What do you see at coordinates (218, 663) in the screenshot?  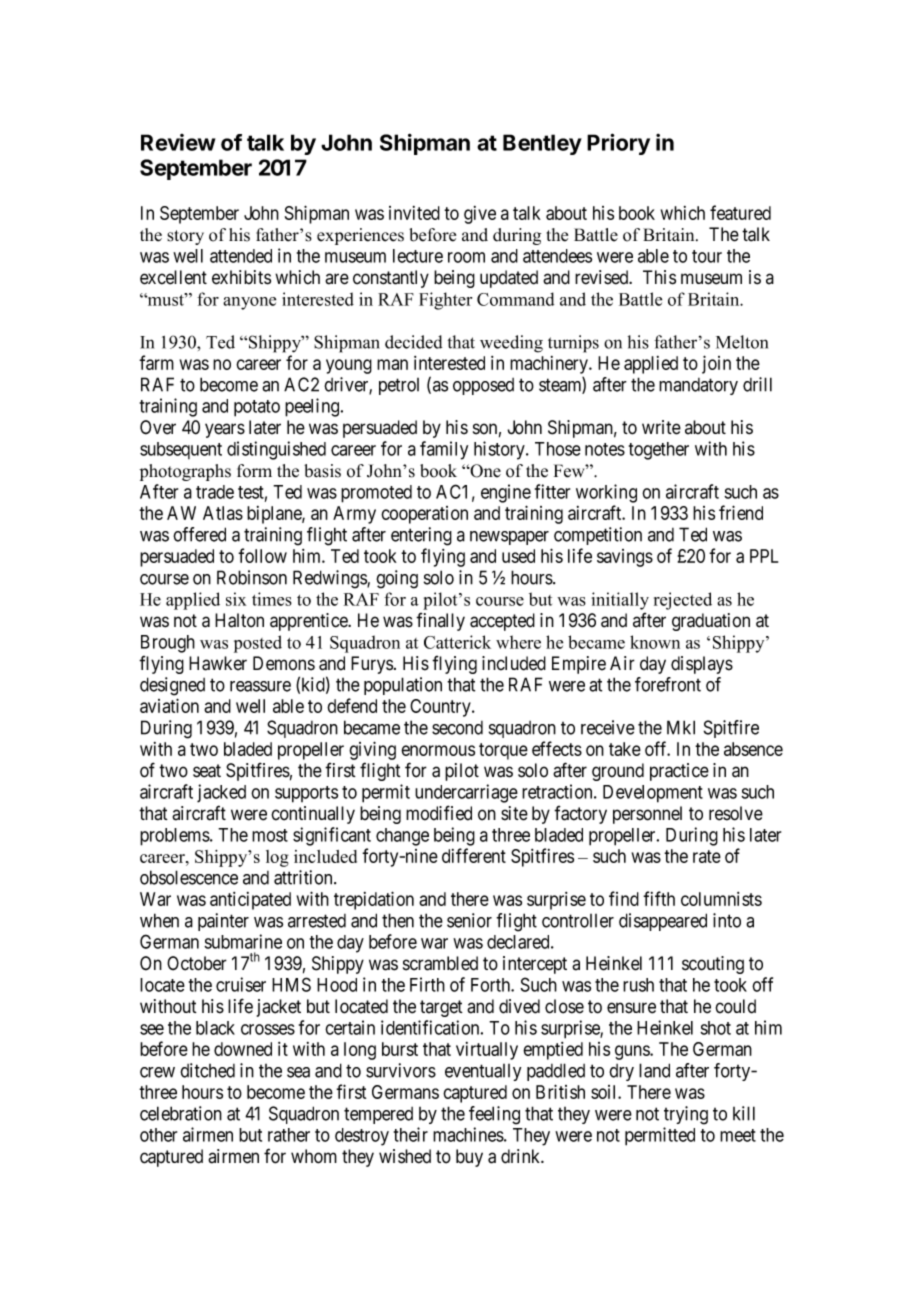 I see `Hawker` at bounding box center [218, 663].
